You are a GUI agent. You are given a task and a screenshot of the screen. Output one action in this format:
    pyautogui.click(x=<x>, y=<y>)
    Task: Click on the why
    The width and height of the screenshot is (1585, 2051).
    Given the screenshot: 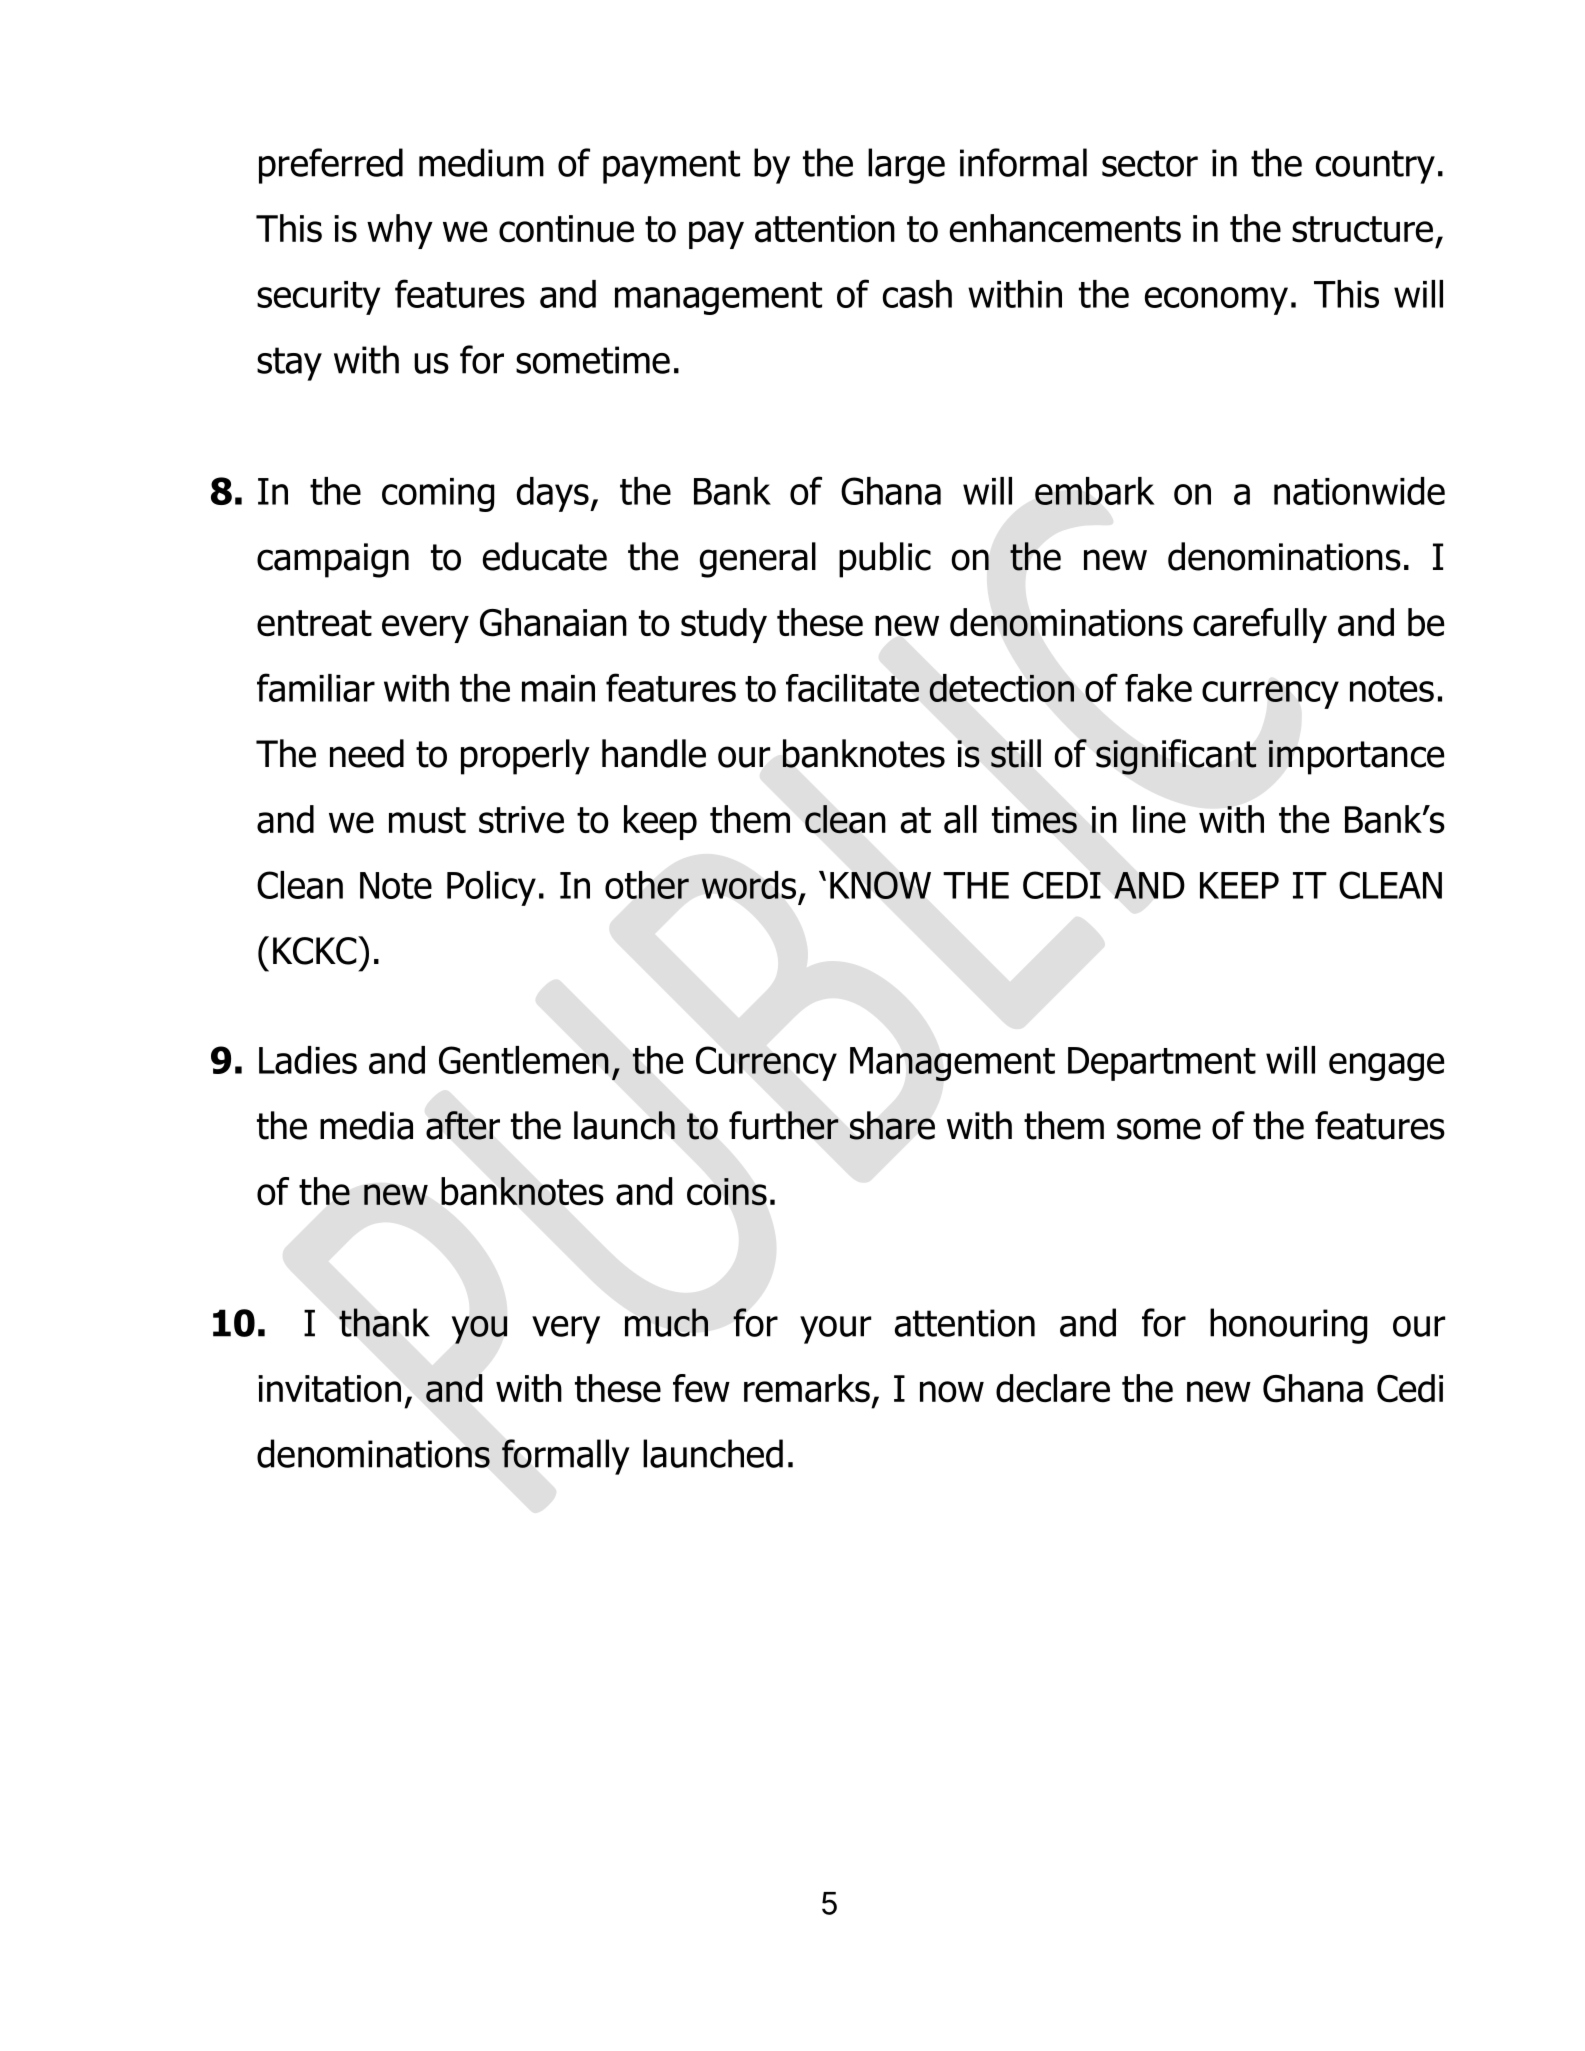 What is the action you would take?
    pyautogui.click(x=400, y=231)
